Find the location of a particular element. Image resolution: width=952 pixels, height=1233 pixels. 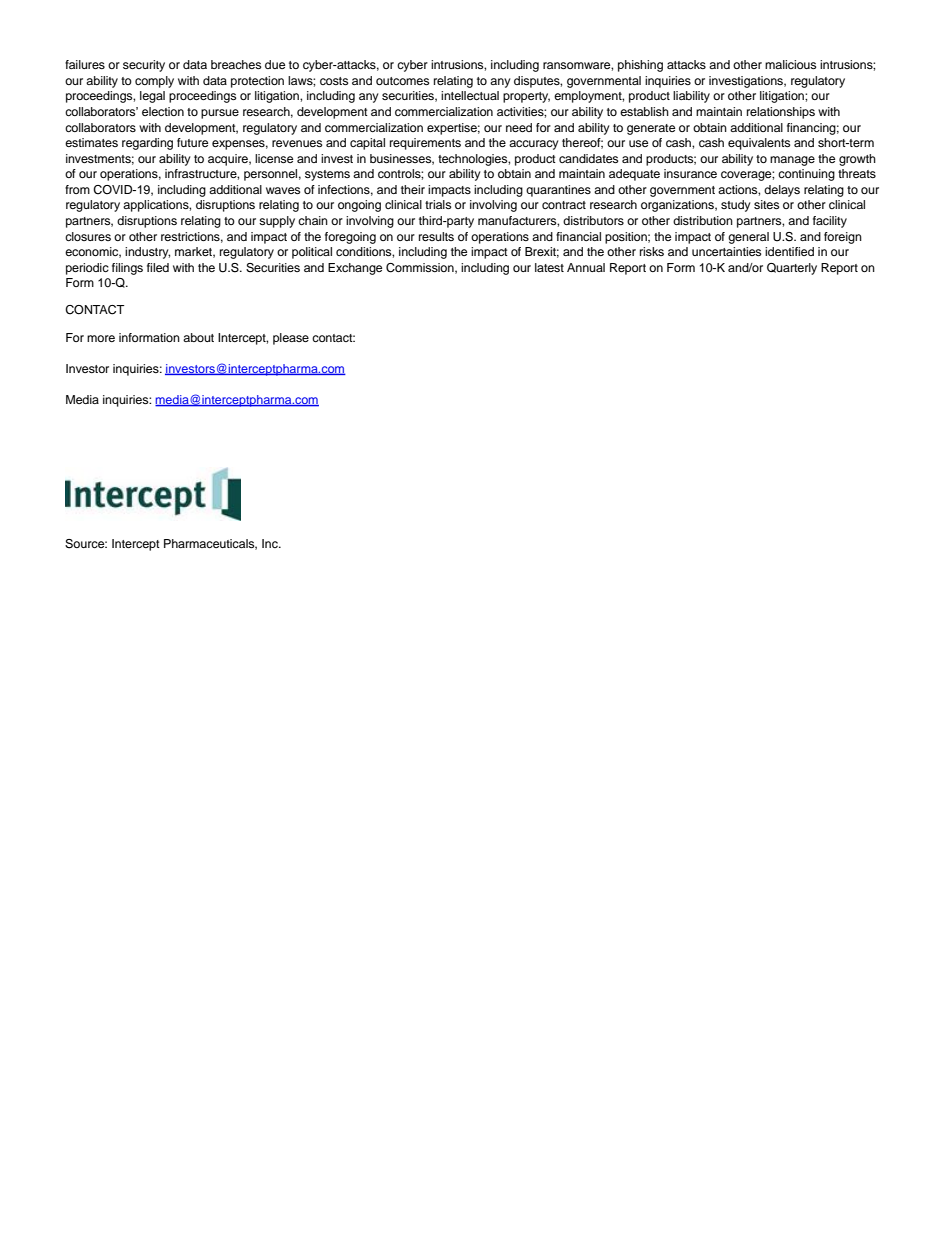

outcomes is located at coordinates (402, 81).
